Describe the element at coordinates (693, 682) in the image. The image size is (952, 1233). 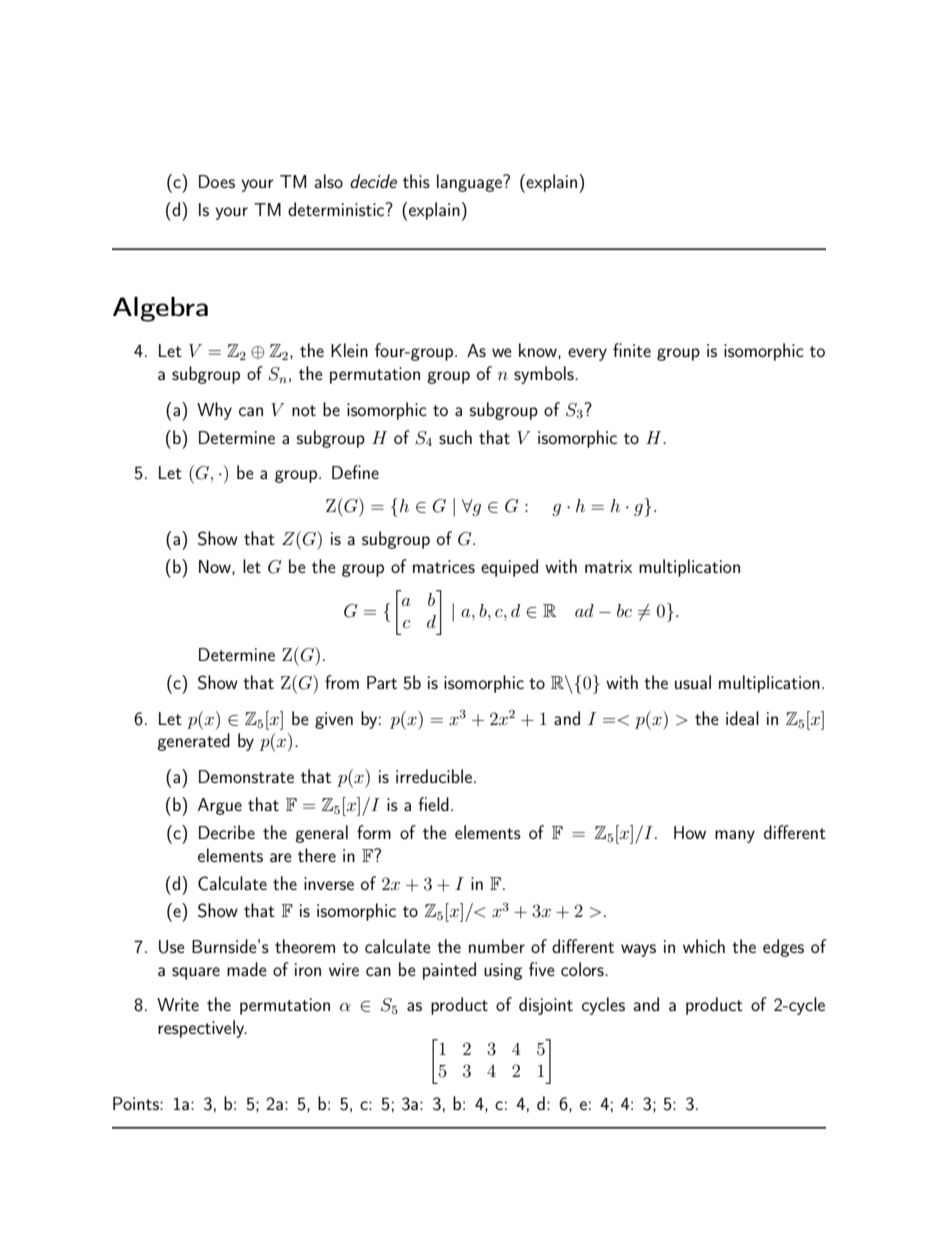
I see `usual` at that location.
